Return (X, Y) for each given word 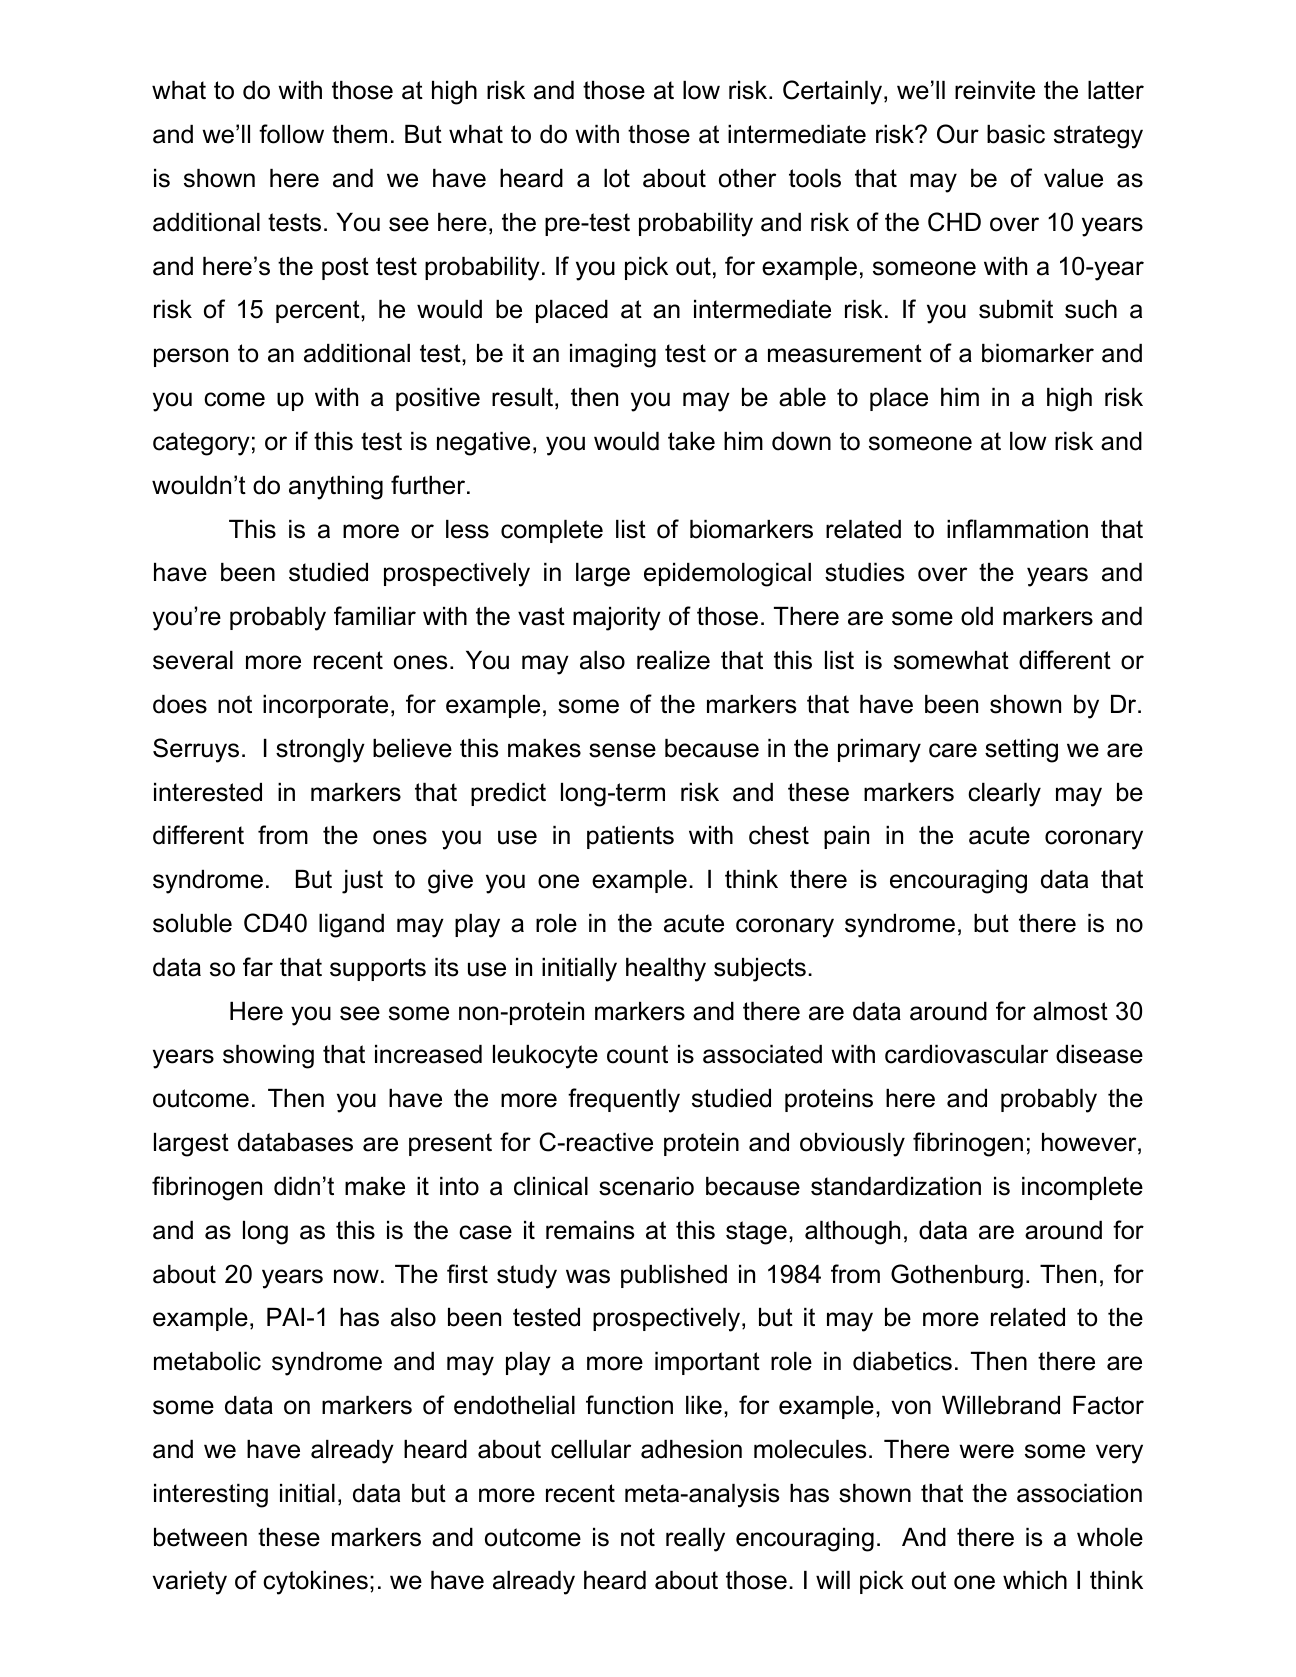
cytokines (315, 1583)
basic (1016, 134)
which (1035, 1580)
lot (617, 178)
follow (291, 134)
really (695, 1540)
